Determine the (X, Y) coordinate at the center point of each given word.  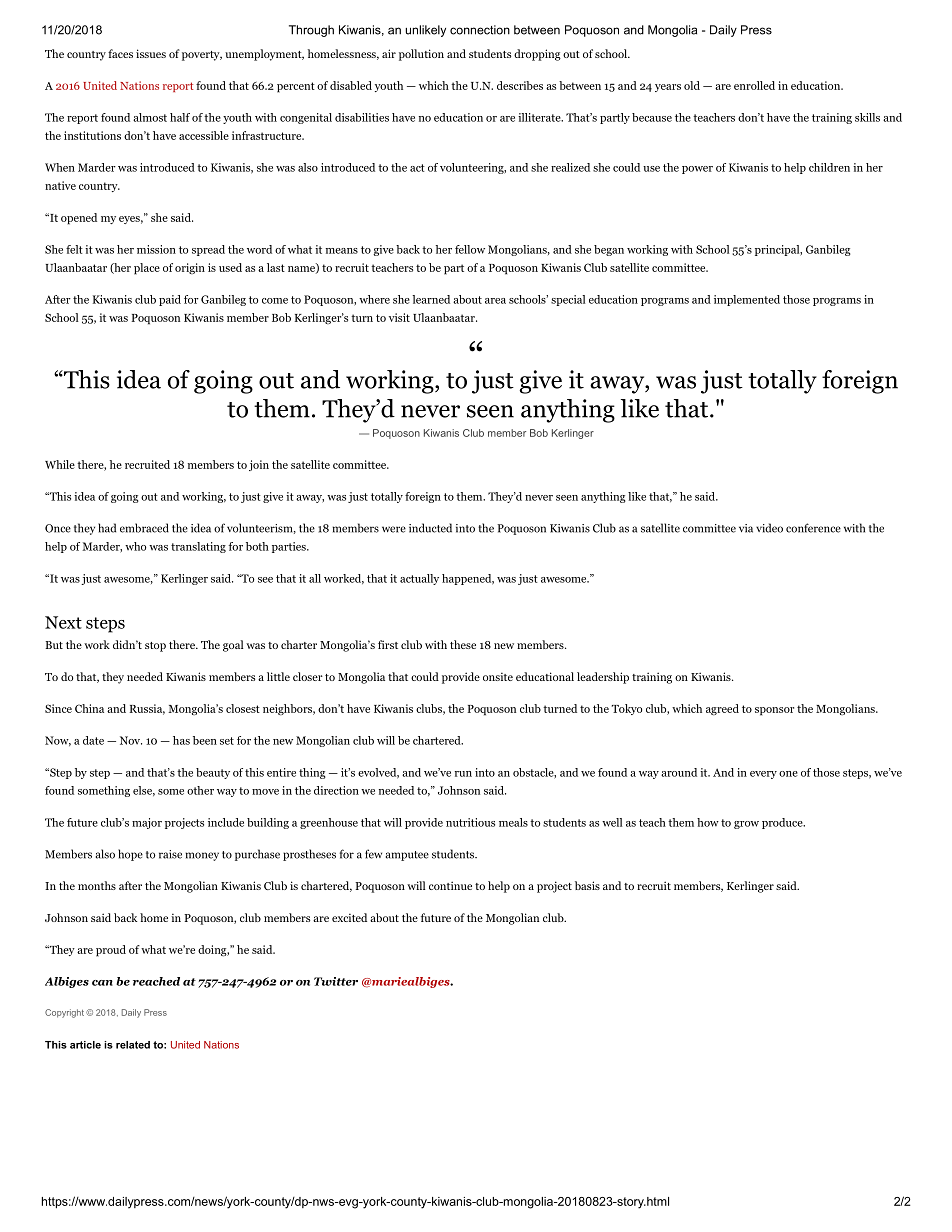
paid (170, 300)
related (133, 1045)
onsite (498, 676)
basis (587, 885)
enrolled (754, 85)
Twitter (336, 981)
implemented (747, 300)
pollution (421, 55)
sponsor (774, 711)
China (89, 708)
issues (151, 53)
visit (399, 317)
